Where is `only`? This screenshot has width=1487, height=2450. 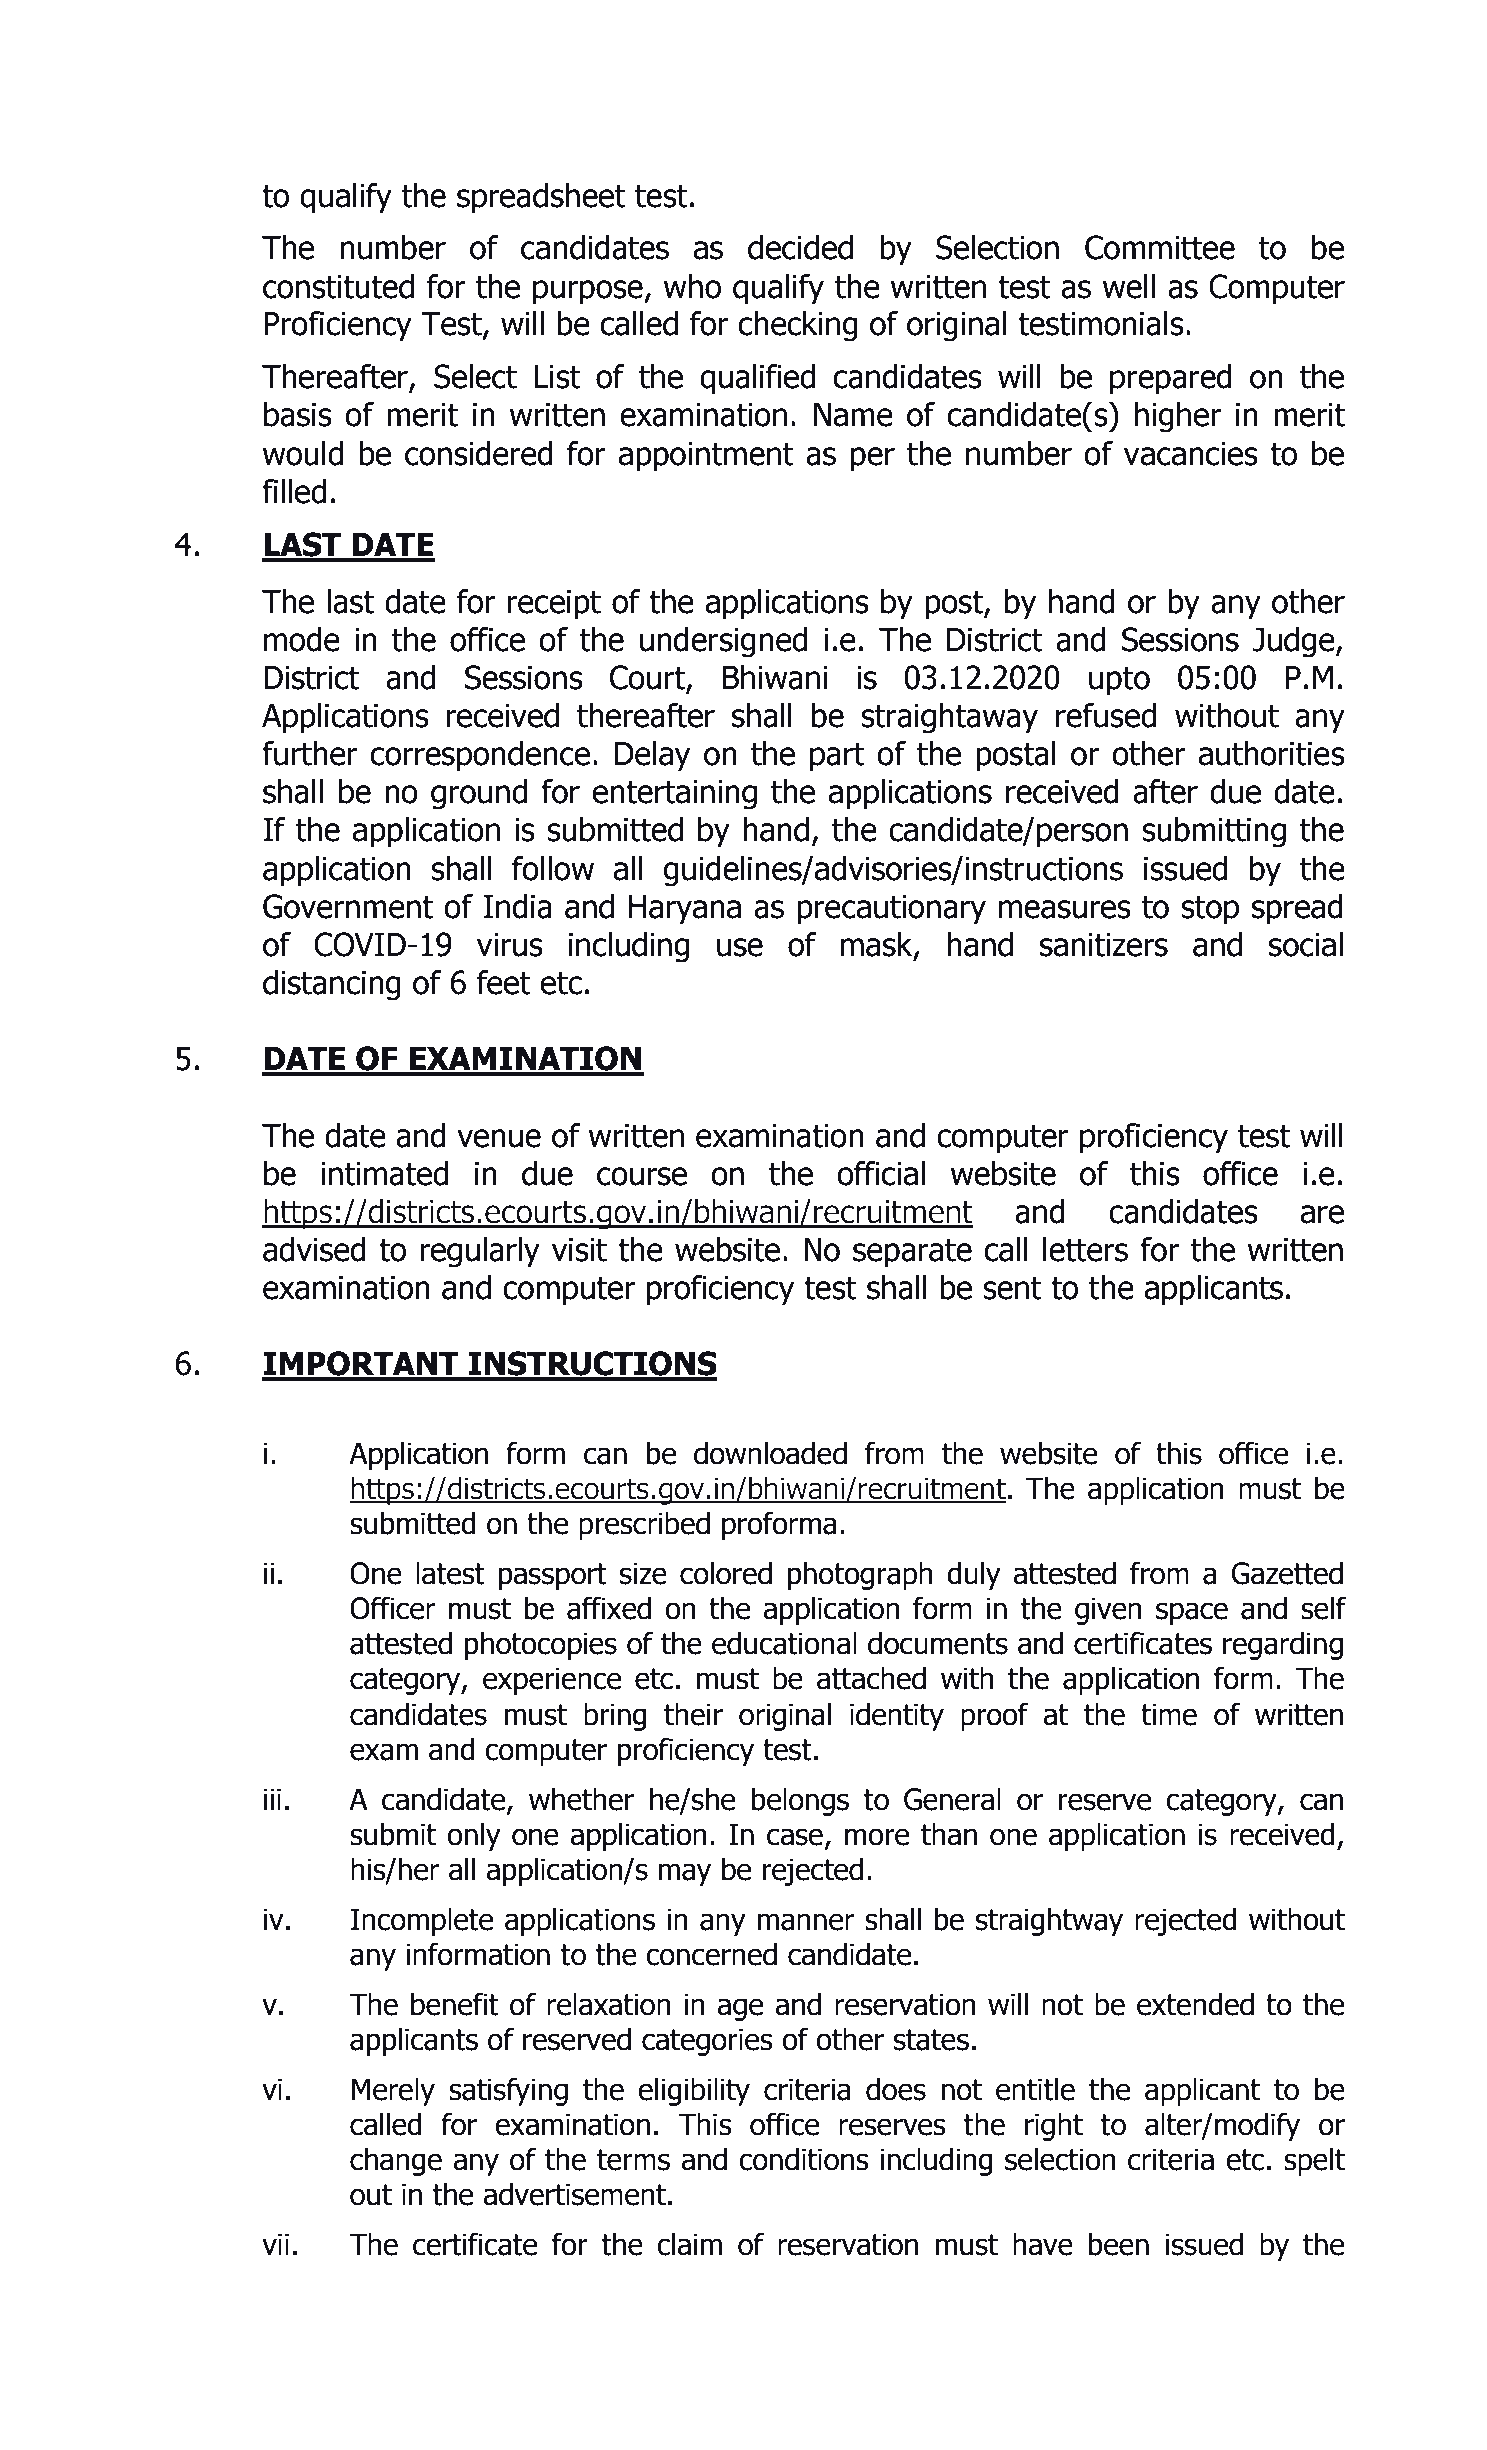
only is located at coordinates (474, 1836).
